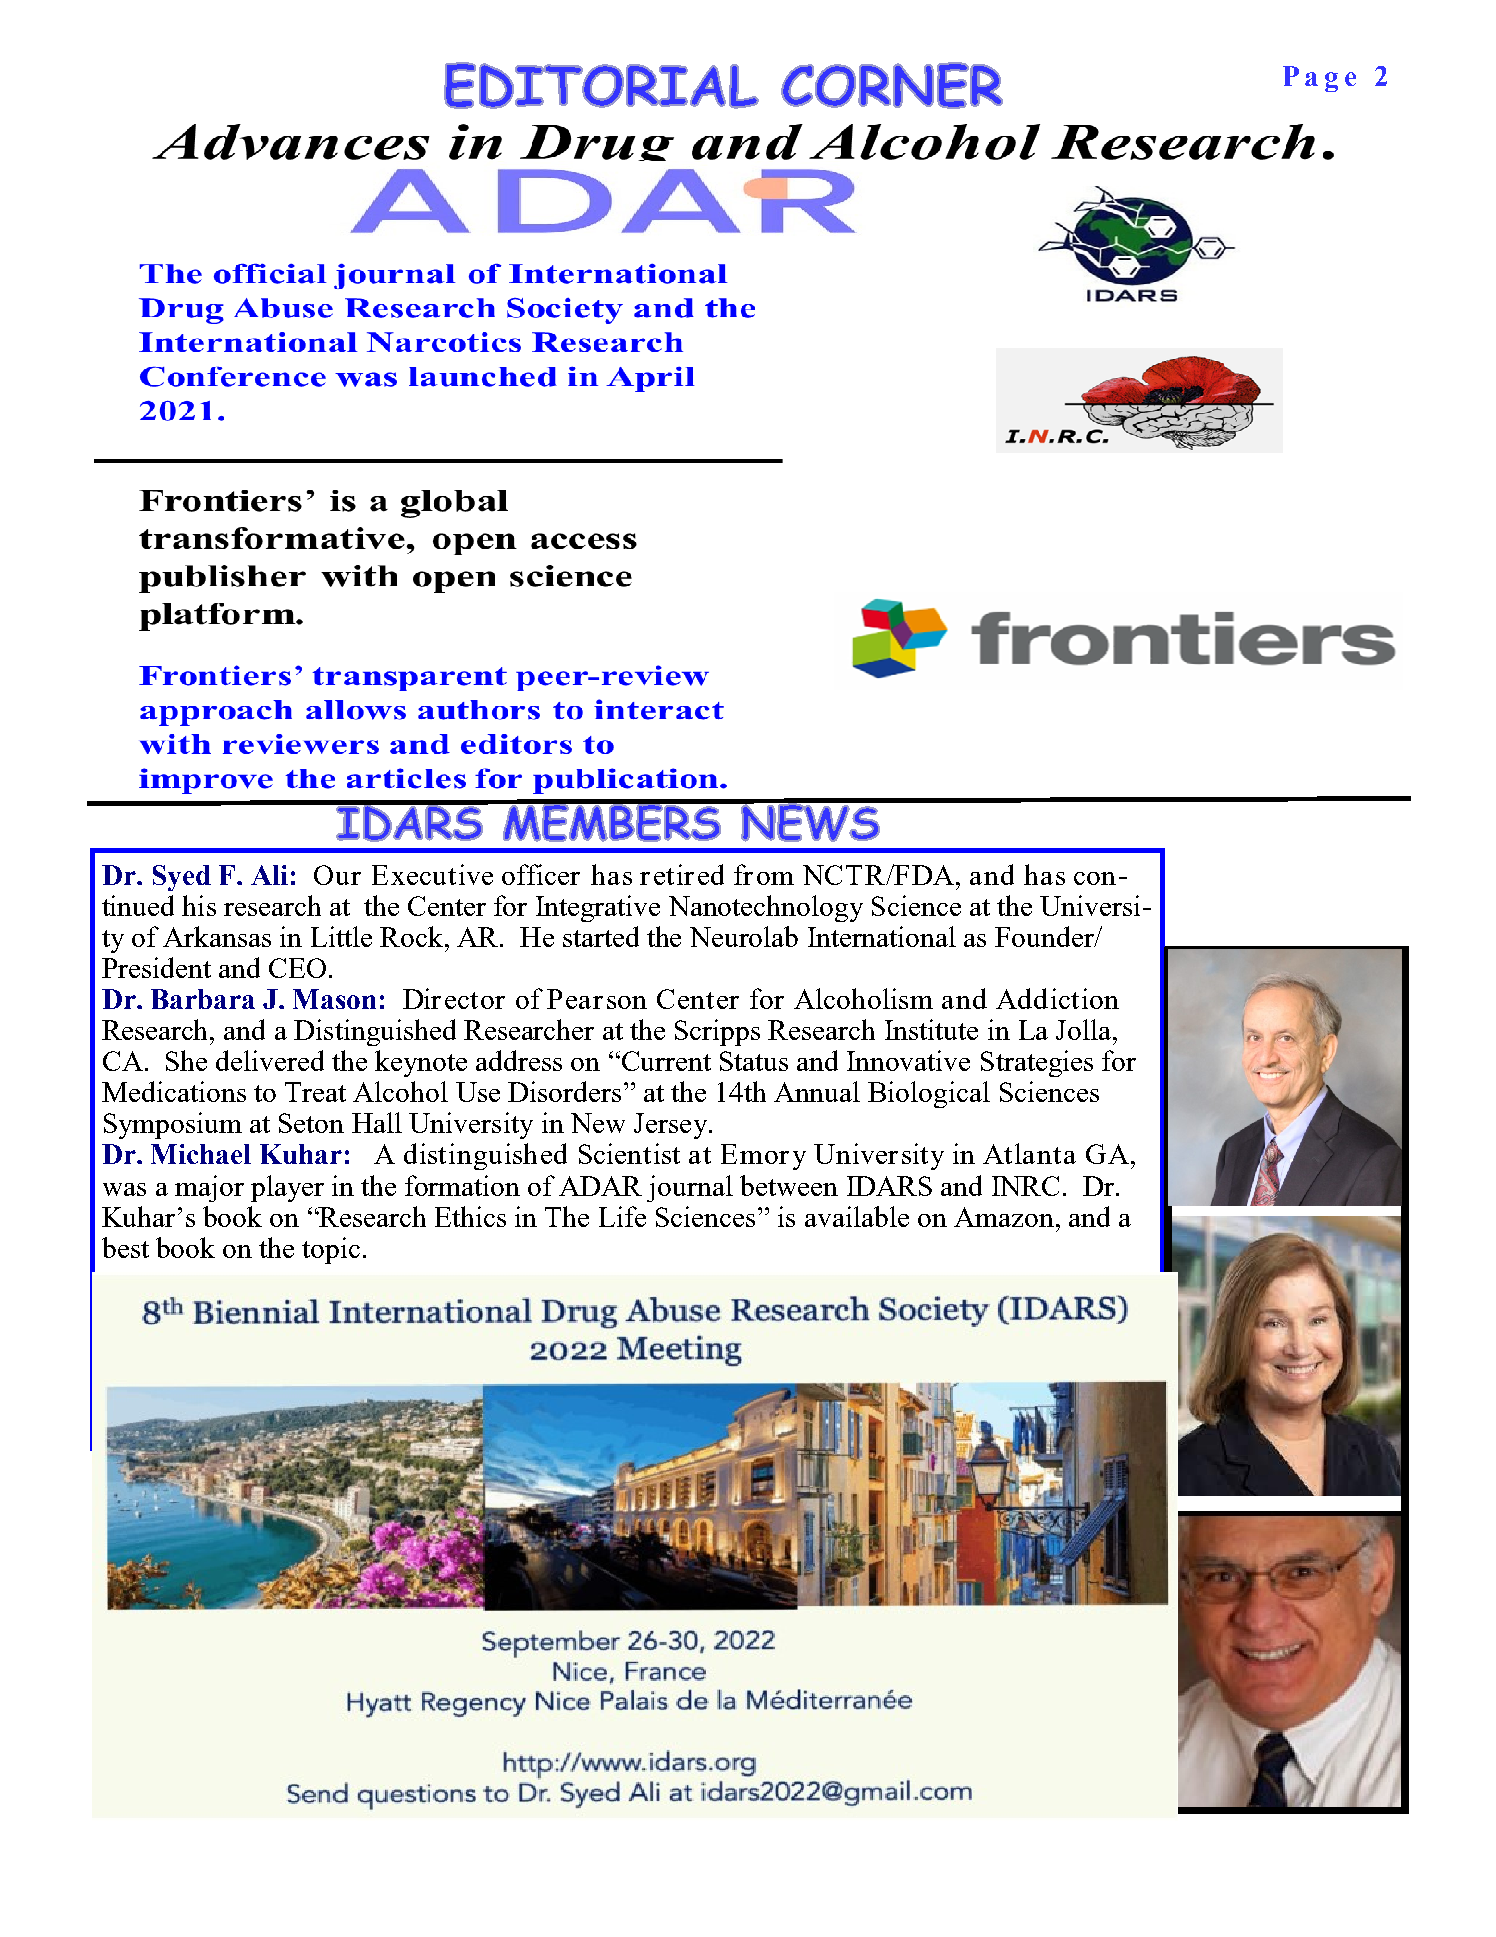 Image resolution: width=1496 pixels, height=1937 pixels. I want to click on officer, so click(541, 874).
